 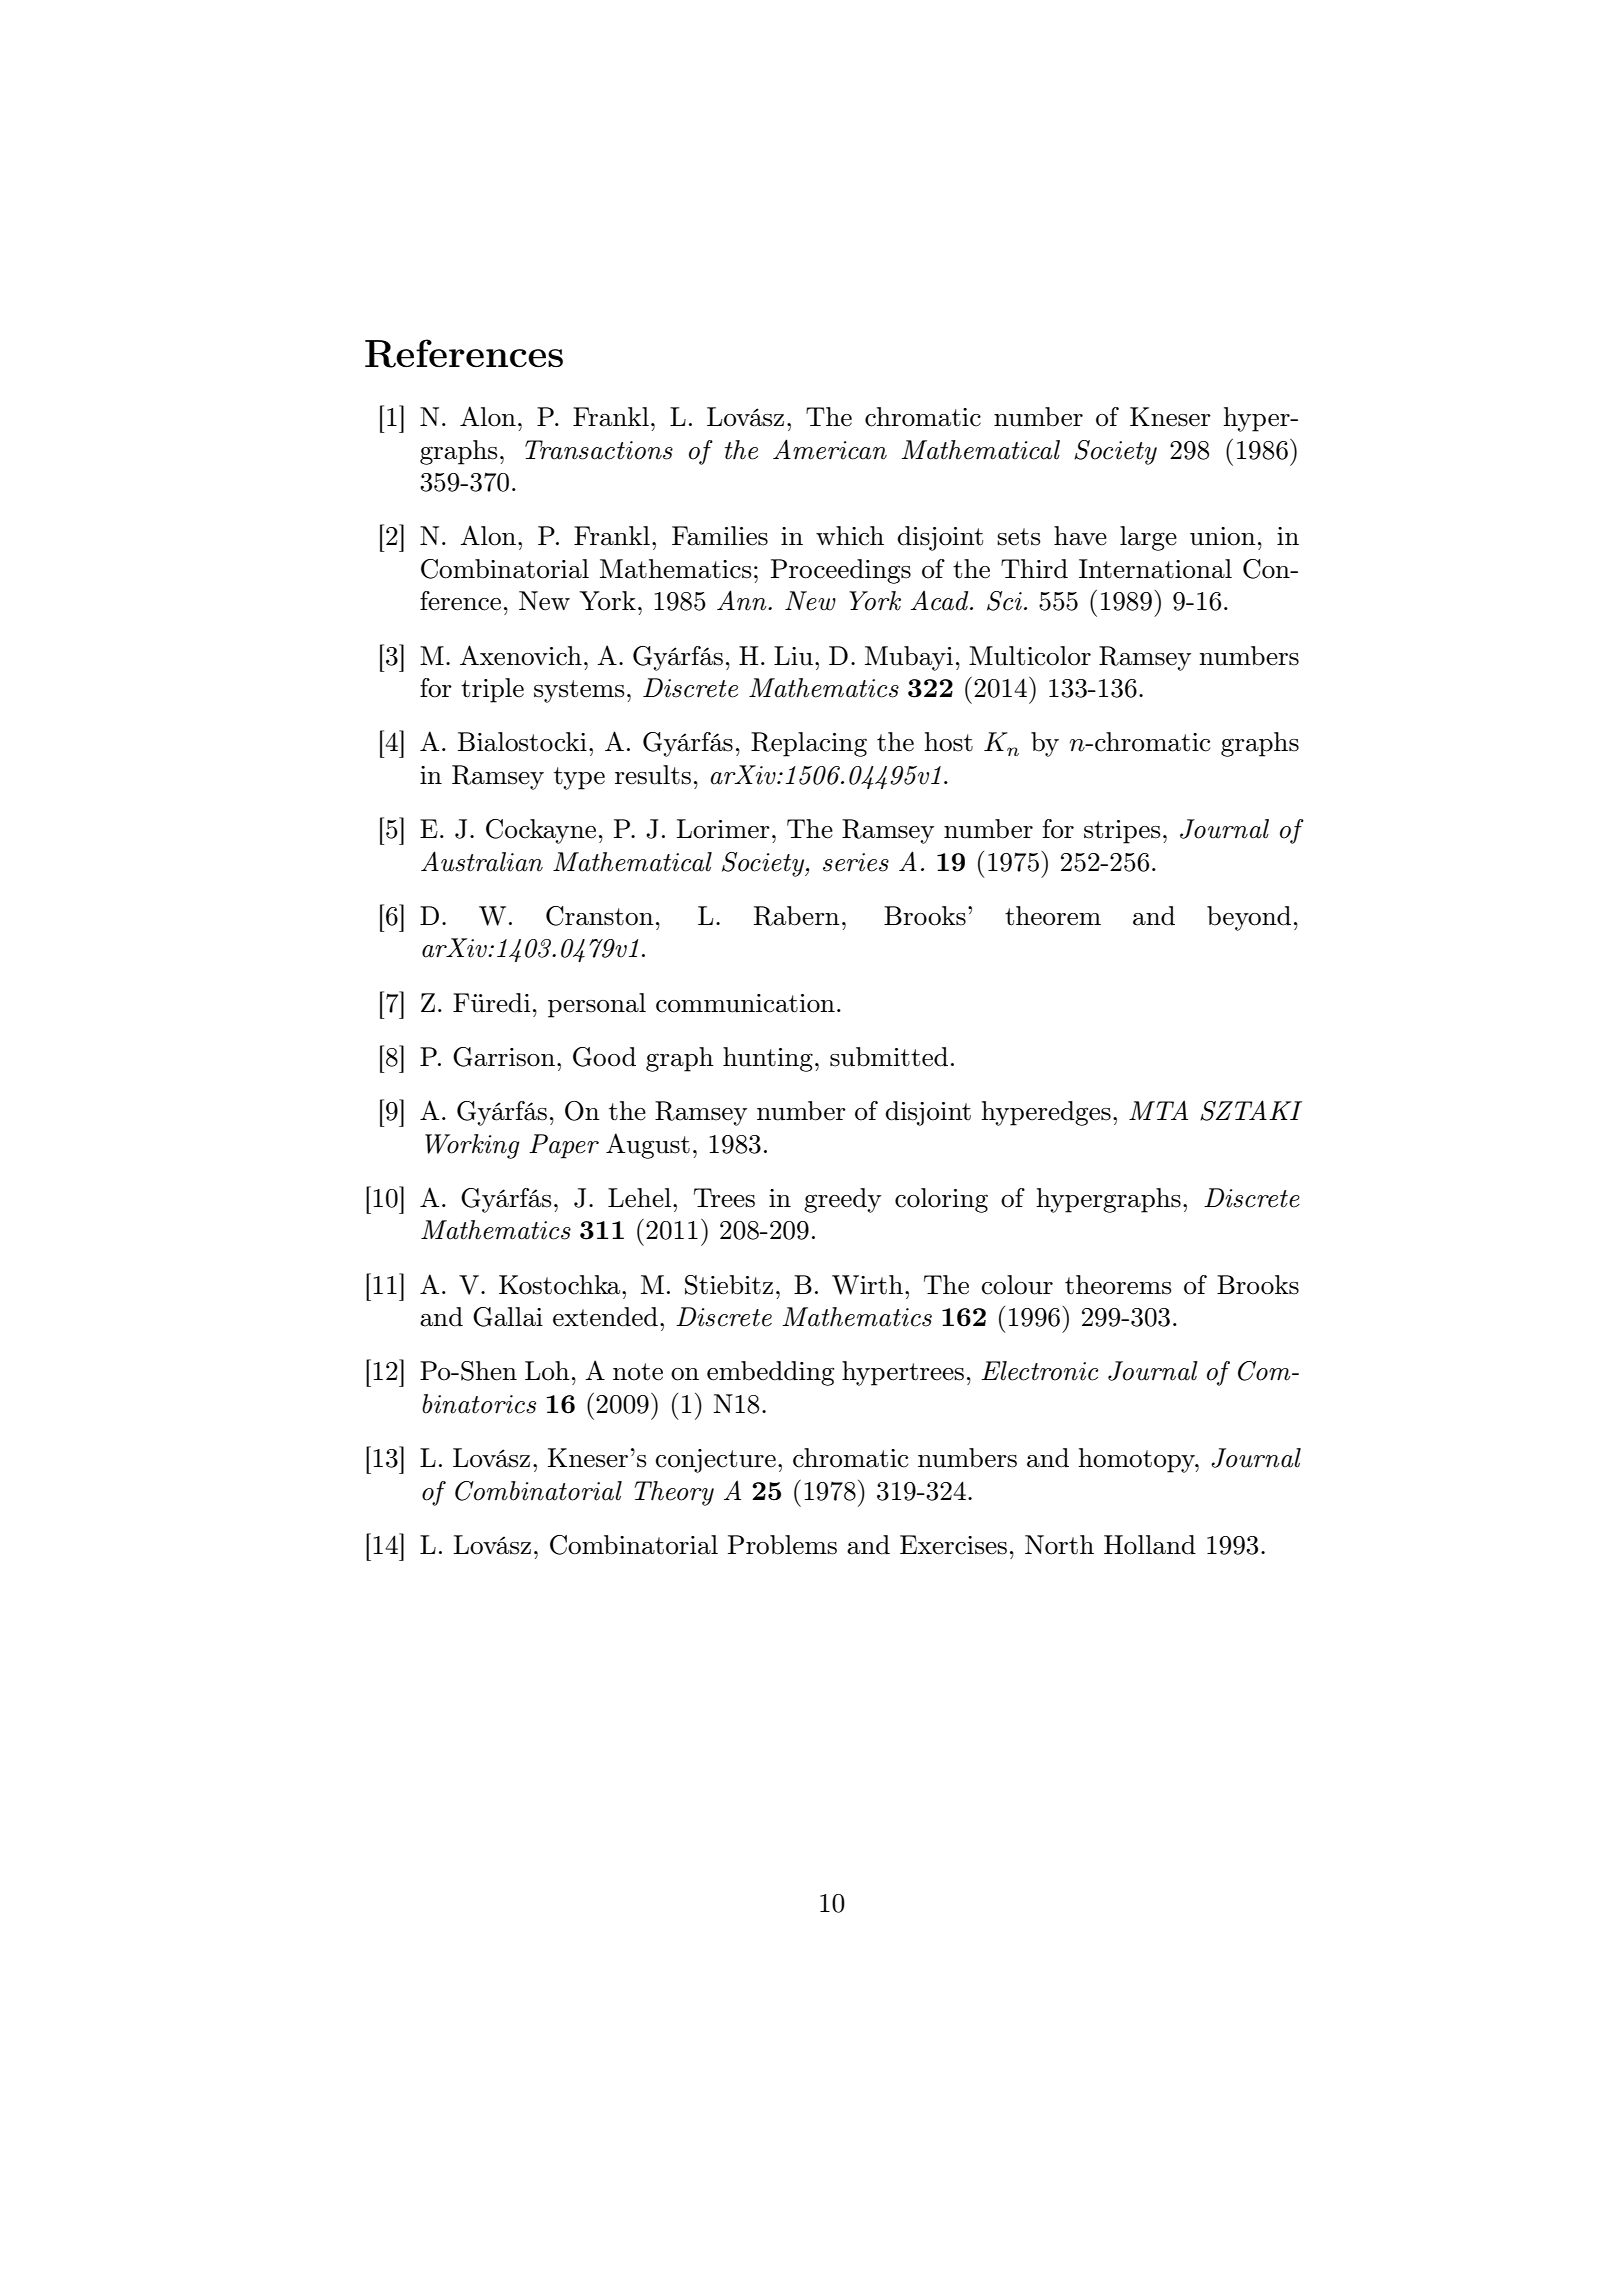 What do you see at coordinates (674, 1493) in the screenshot?
I see `Theory` at bounding box center [674, 1493].
